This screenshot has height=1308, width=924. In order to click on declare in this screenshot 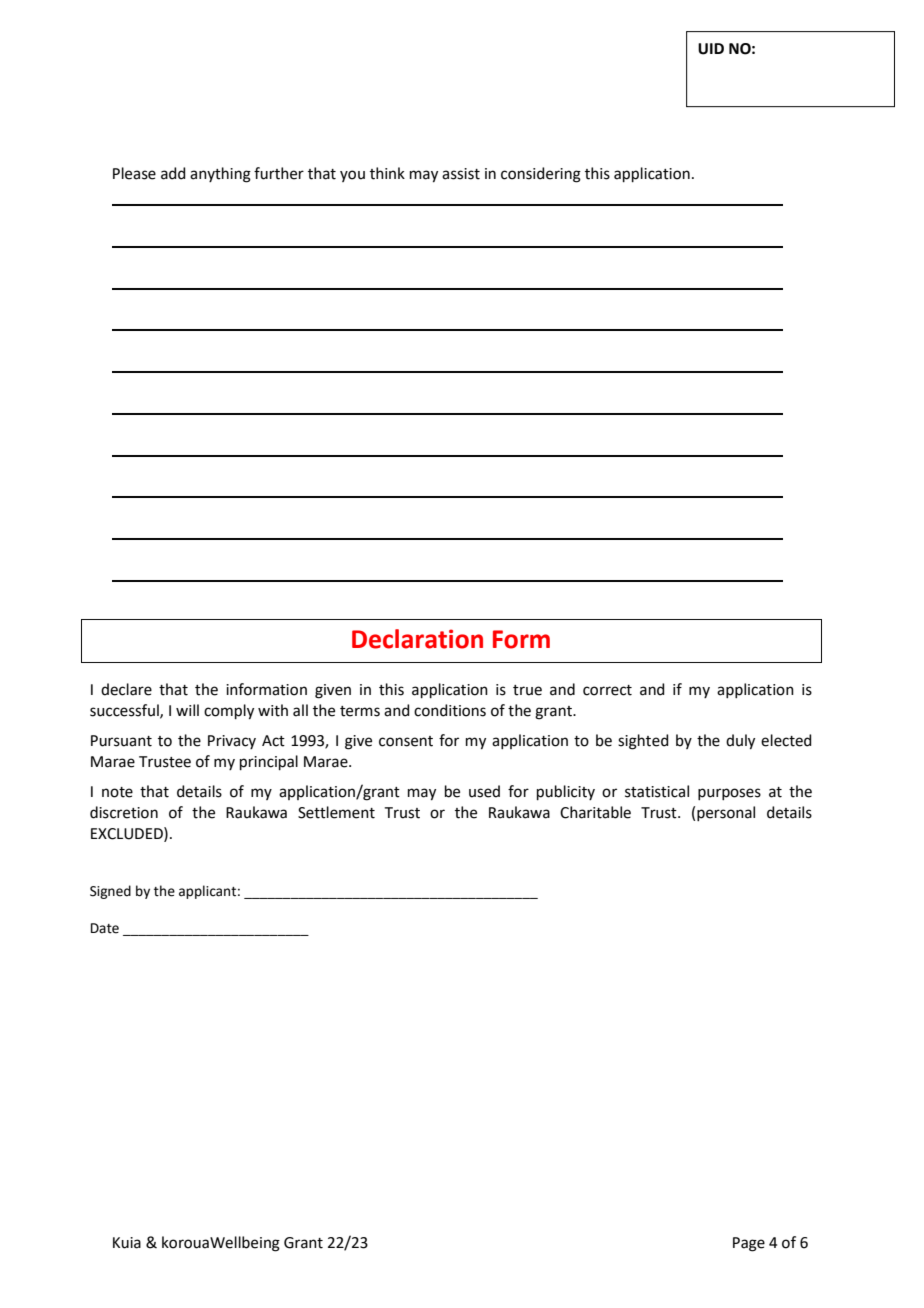, I will do `click(126, 689)`.
